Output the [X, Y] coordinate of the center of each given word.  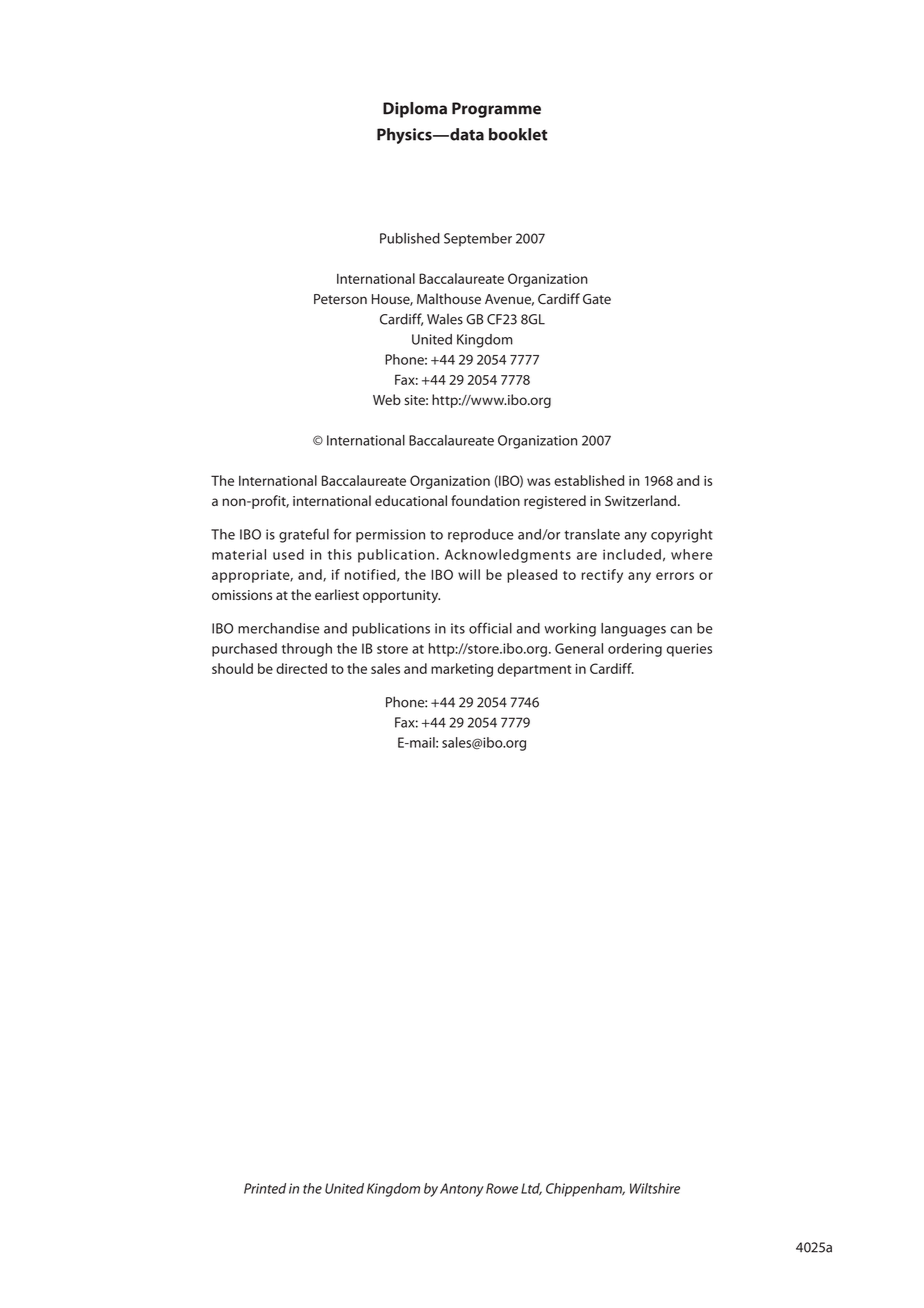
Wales [445, 319]
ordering [635, 650]
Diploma [415, 110]
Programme [496, 110]
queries [689, 650]
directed [301, 668]
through [307, 650]
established [589, 480]
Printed [265, 1188]
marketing [462, 670]
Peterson [340, 299]
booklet [518, 134]
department [534, 670]
